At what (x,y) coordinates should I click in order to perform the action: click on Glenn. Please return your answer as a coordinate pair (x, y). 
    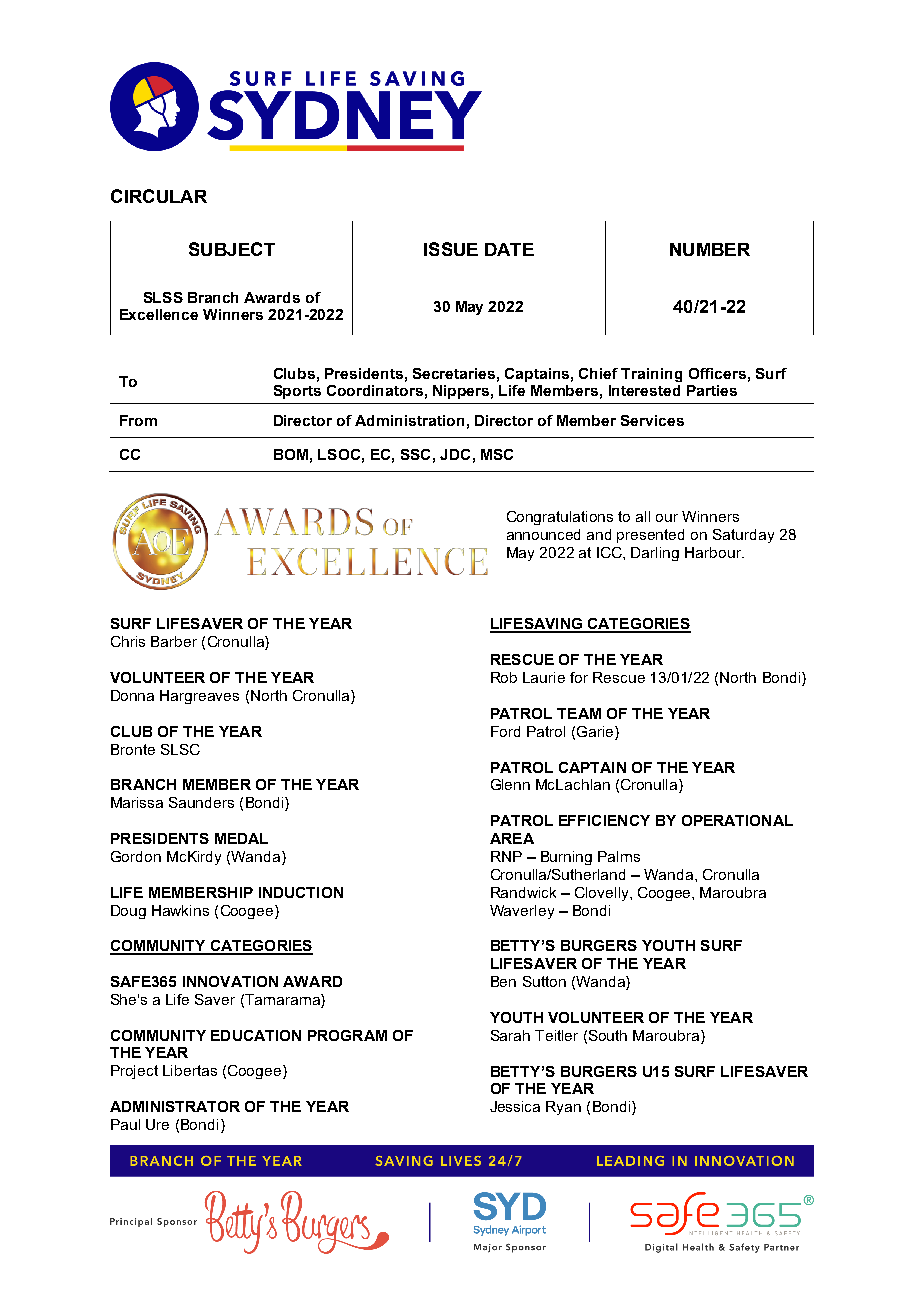
    Looking at the image, I should click on (510, 784).
